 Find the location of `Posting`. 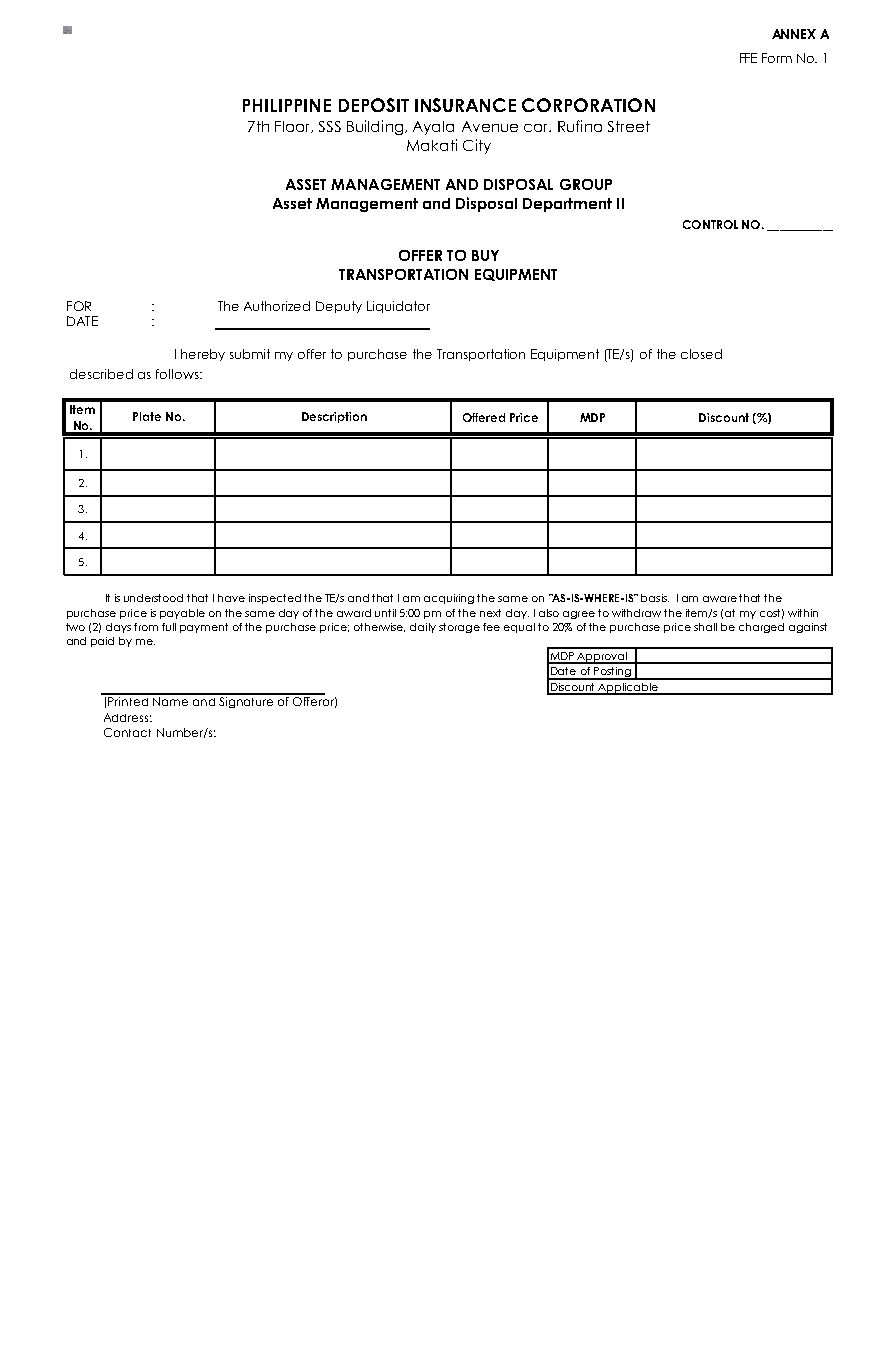

Posting is located at coordinates (612, 673).
